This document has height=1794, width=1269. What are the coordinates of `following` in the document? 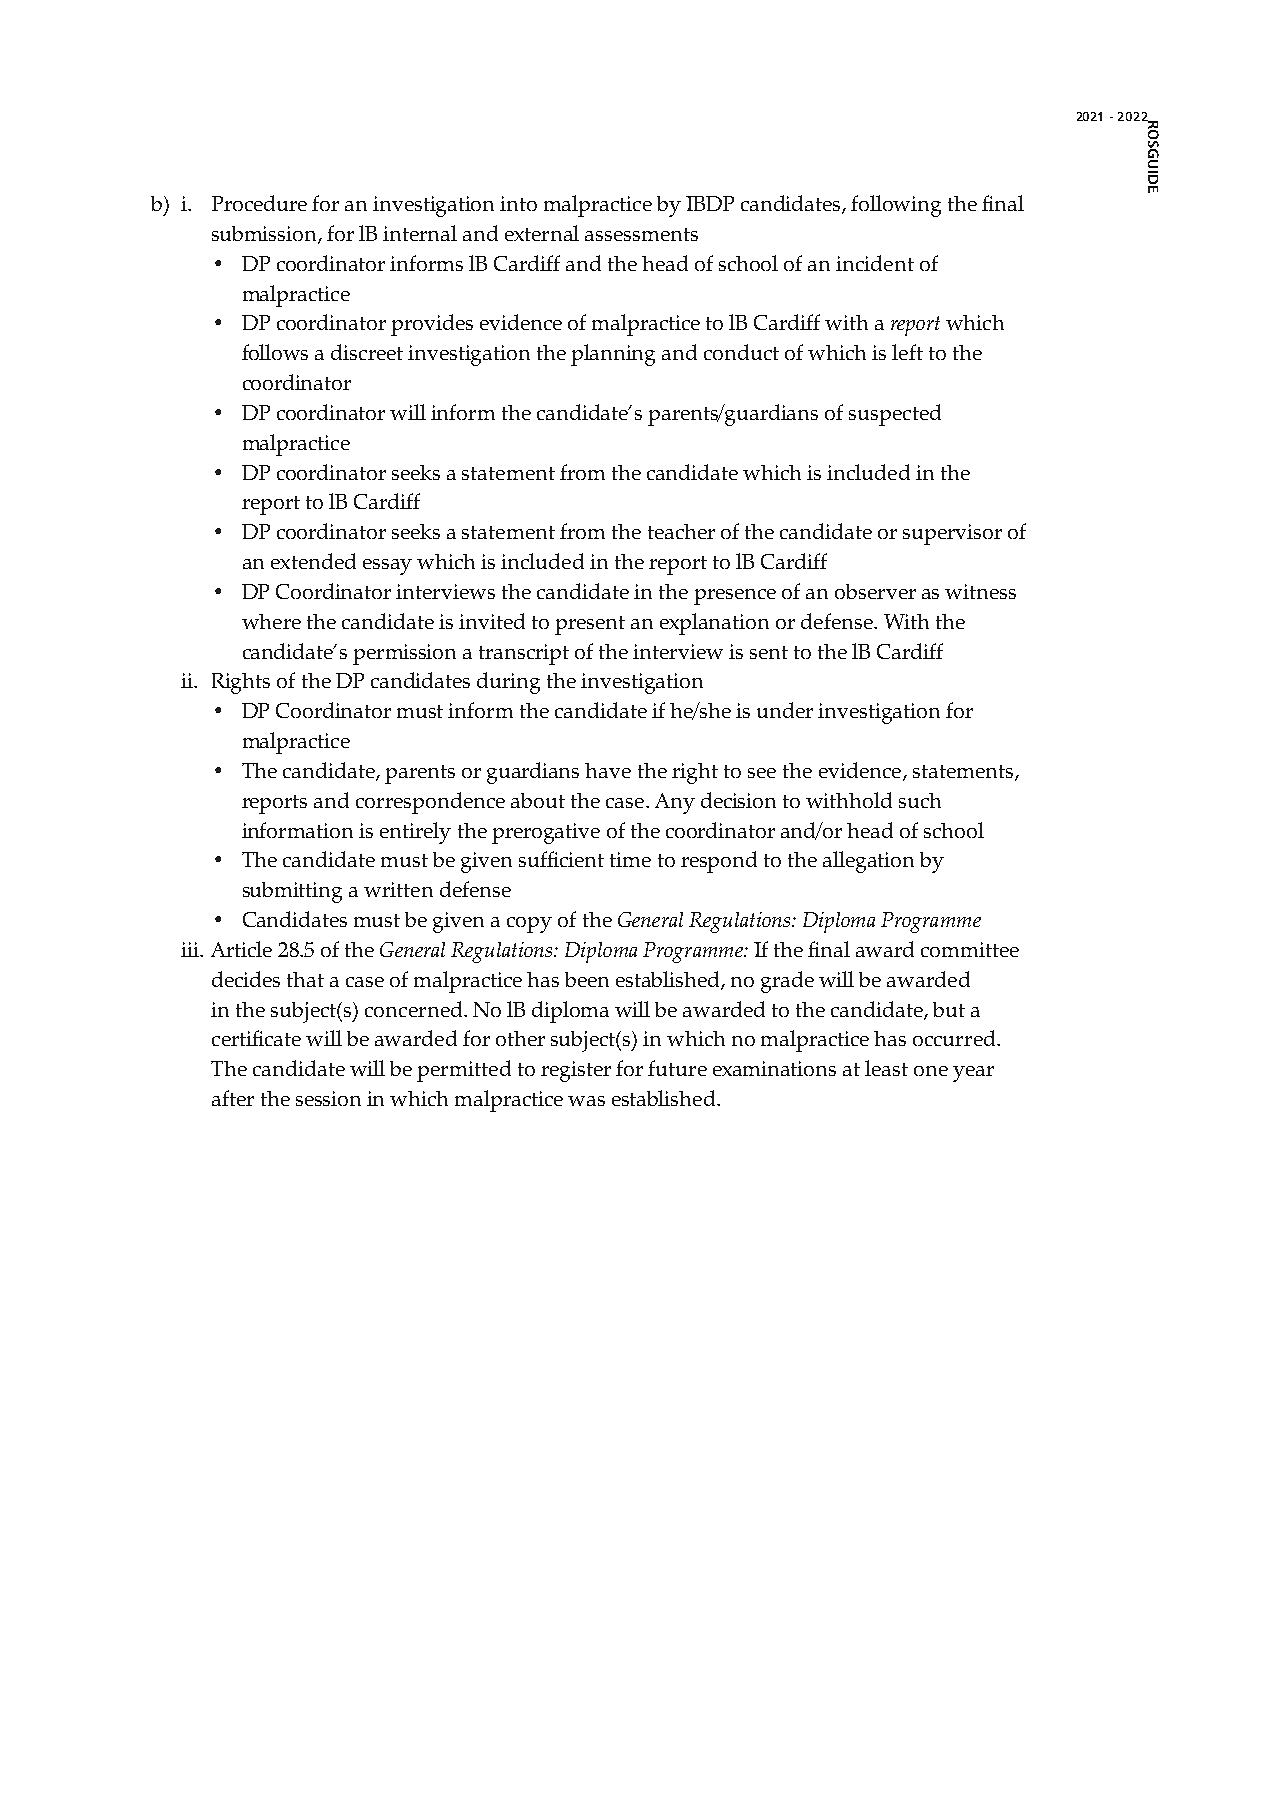 It's located at (896, 206).
